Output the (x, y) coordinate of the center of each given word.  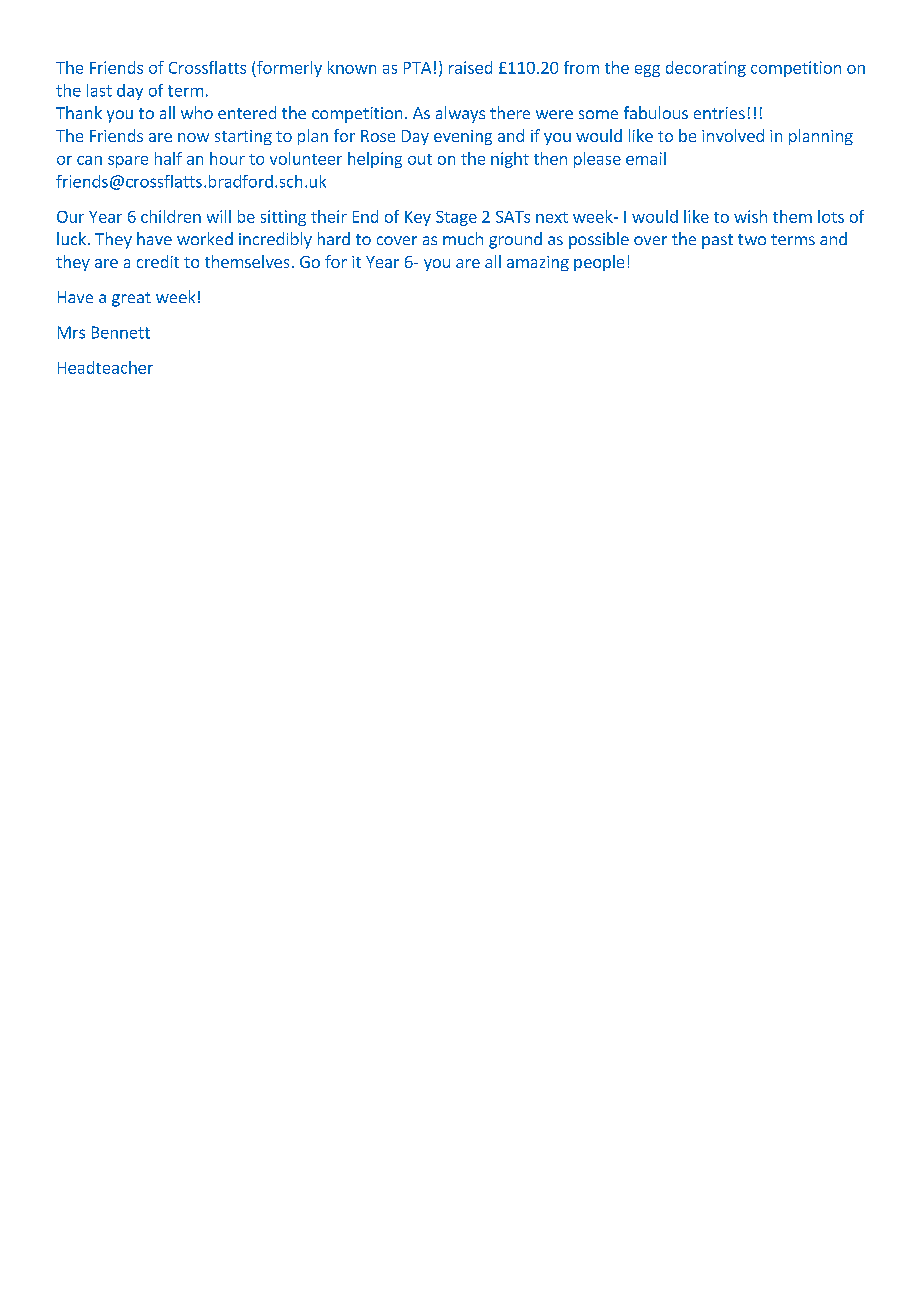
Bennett (121, 332)
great (131, 299)
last (99, 90)
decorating (706, 69)
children (171, 216)
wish (750, 216)
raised (470, 67)
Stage (456, 218)
